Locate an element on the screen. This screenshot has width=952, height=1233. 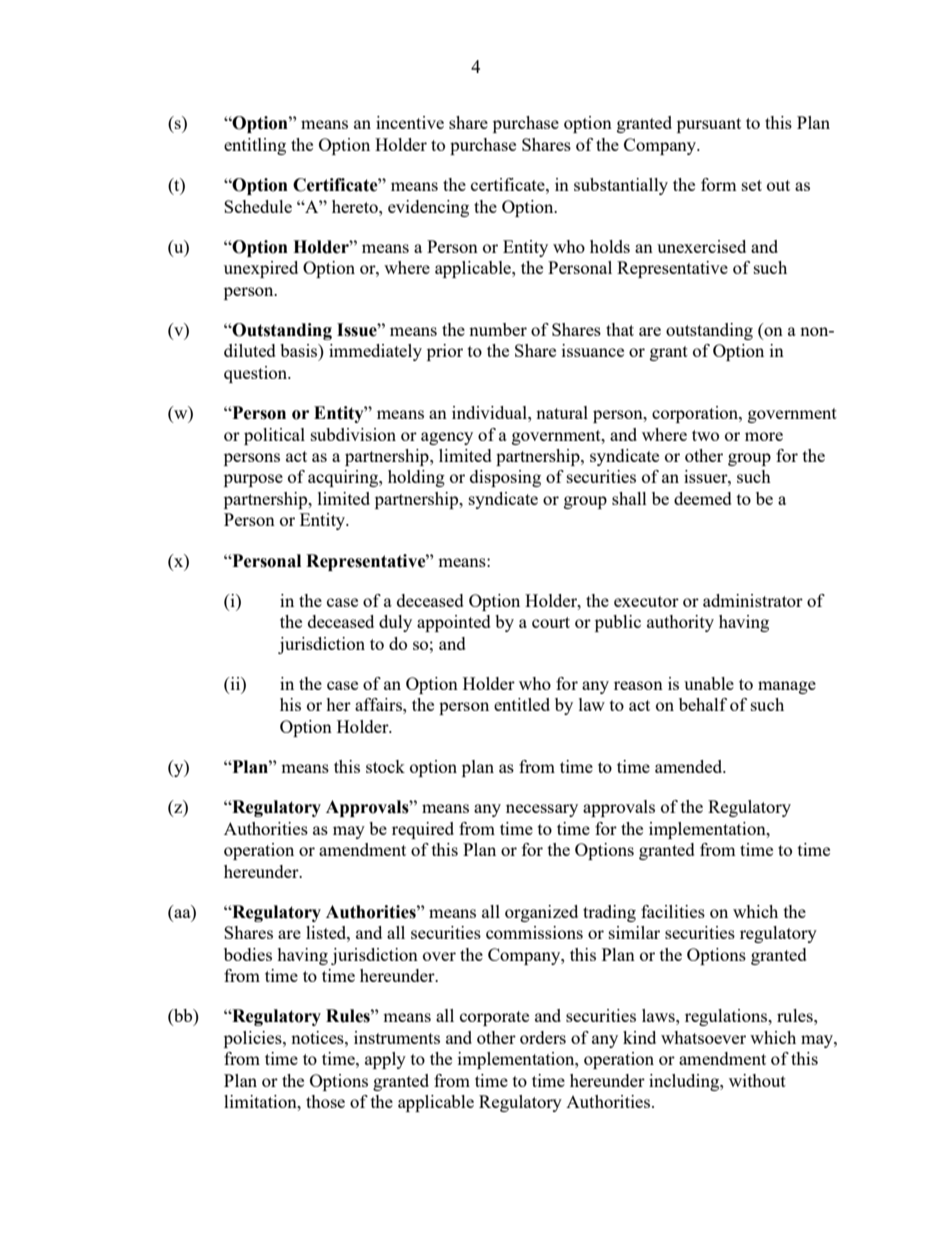
evidencing is located at coordinates (428, 208).
